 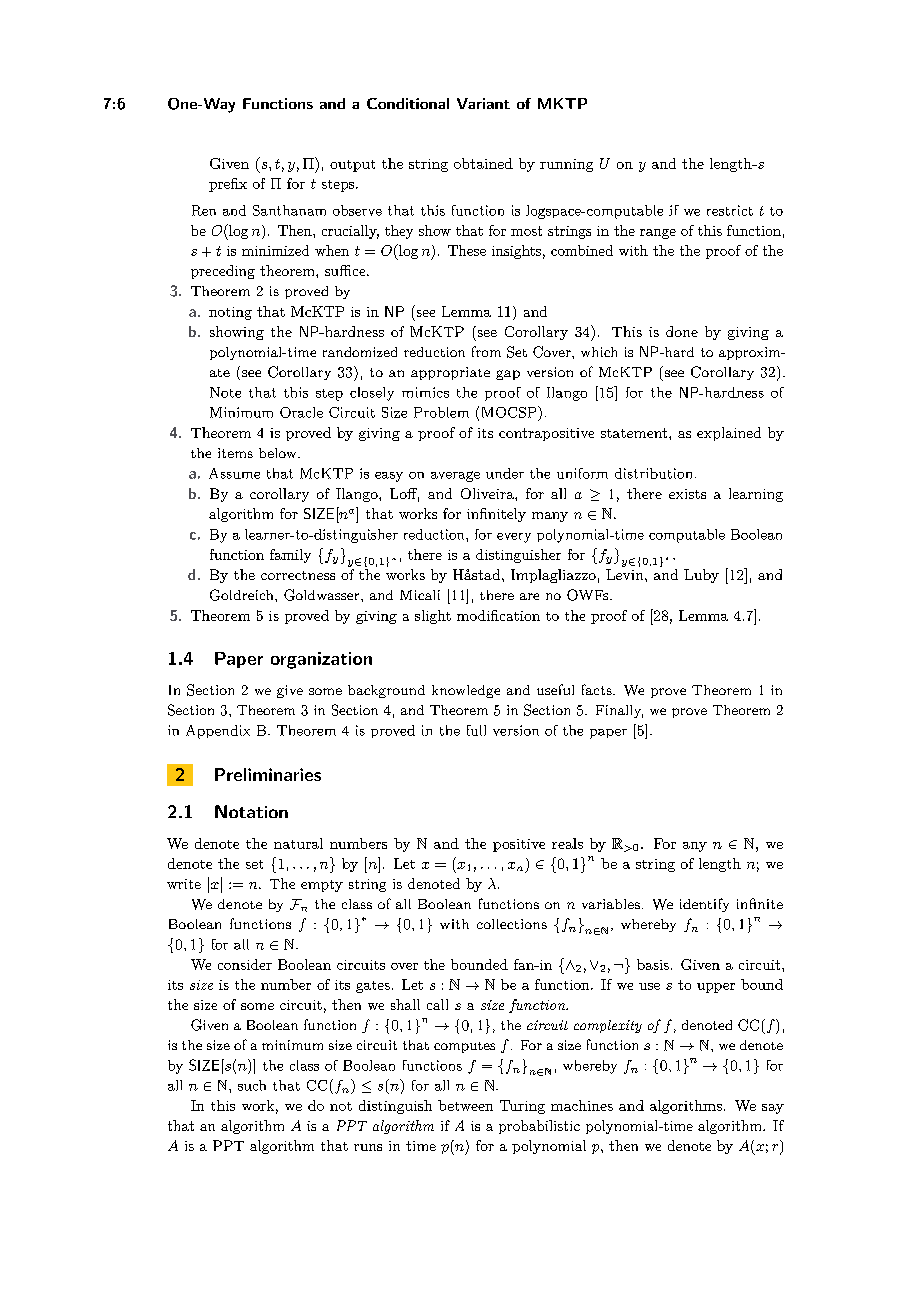 What do you see at coordinates (218, 732) in the screenshot?
I see `Appendix` at bounding box center [218, 732].
